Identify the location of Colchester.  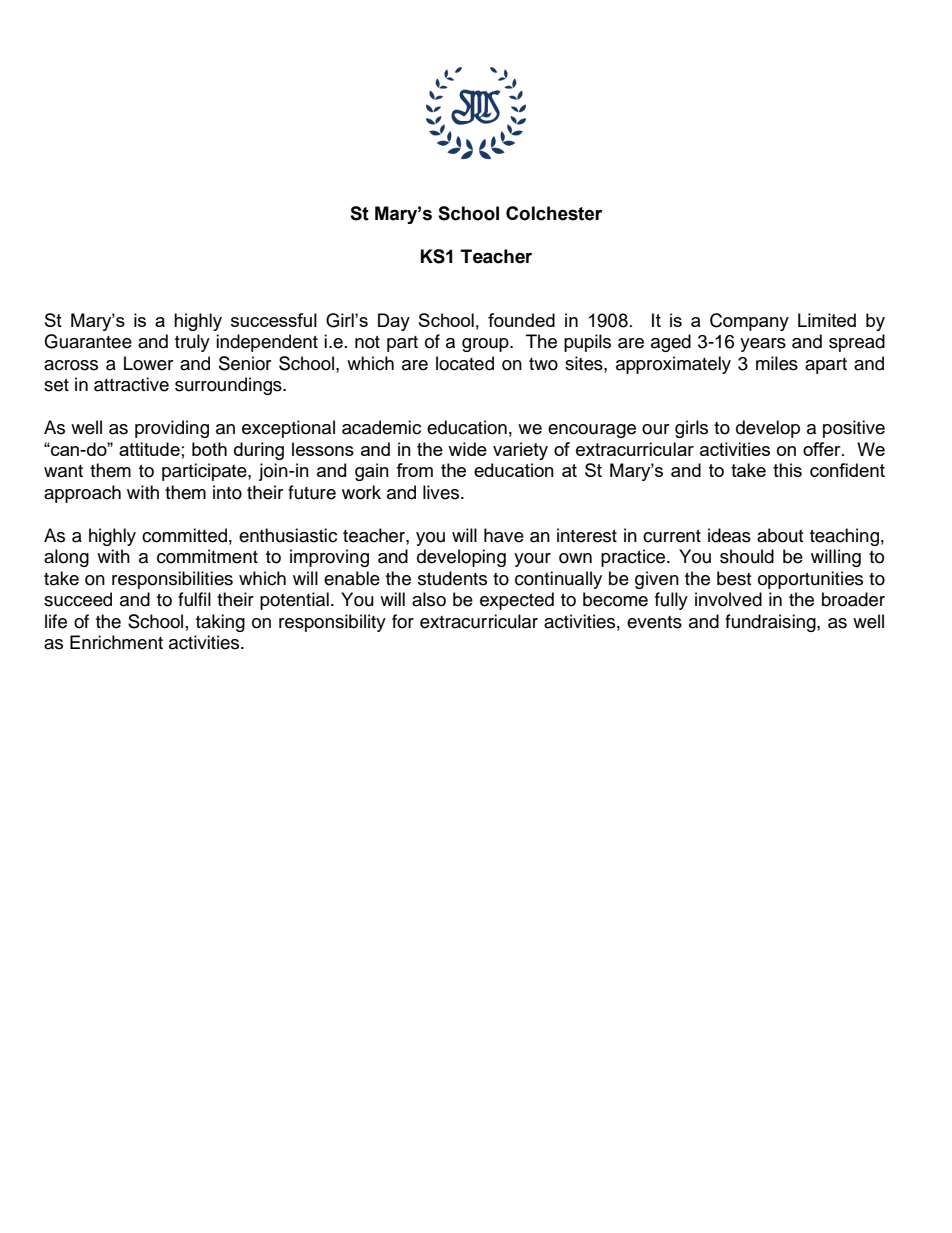
(554, 213).
